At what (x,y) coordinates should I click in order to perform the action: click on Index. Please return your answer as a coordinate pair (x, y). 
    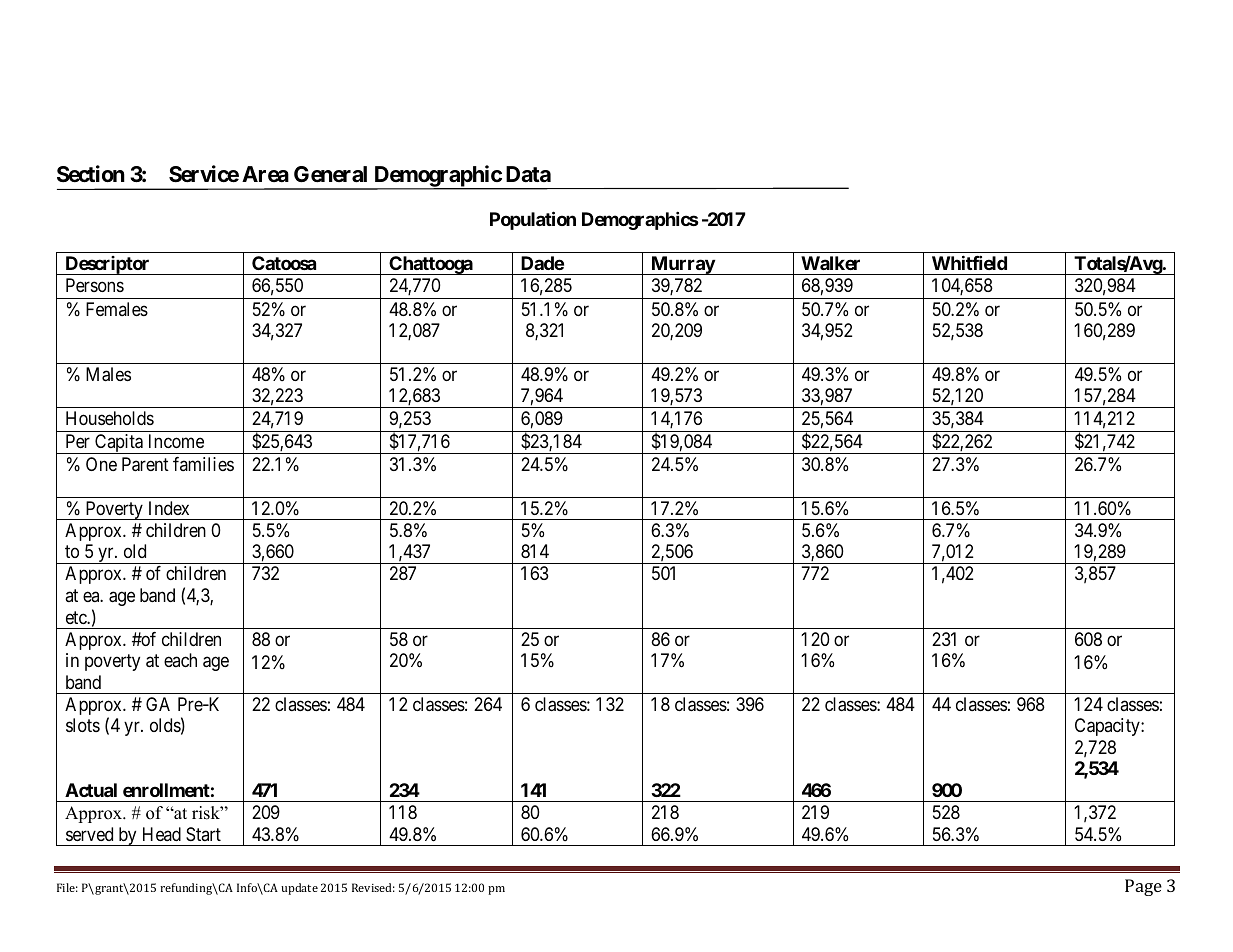
    Looking at the image, I should click on (169, 508).
